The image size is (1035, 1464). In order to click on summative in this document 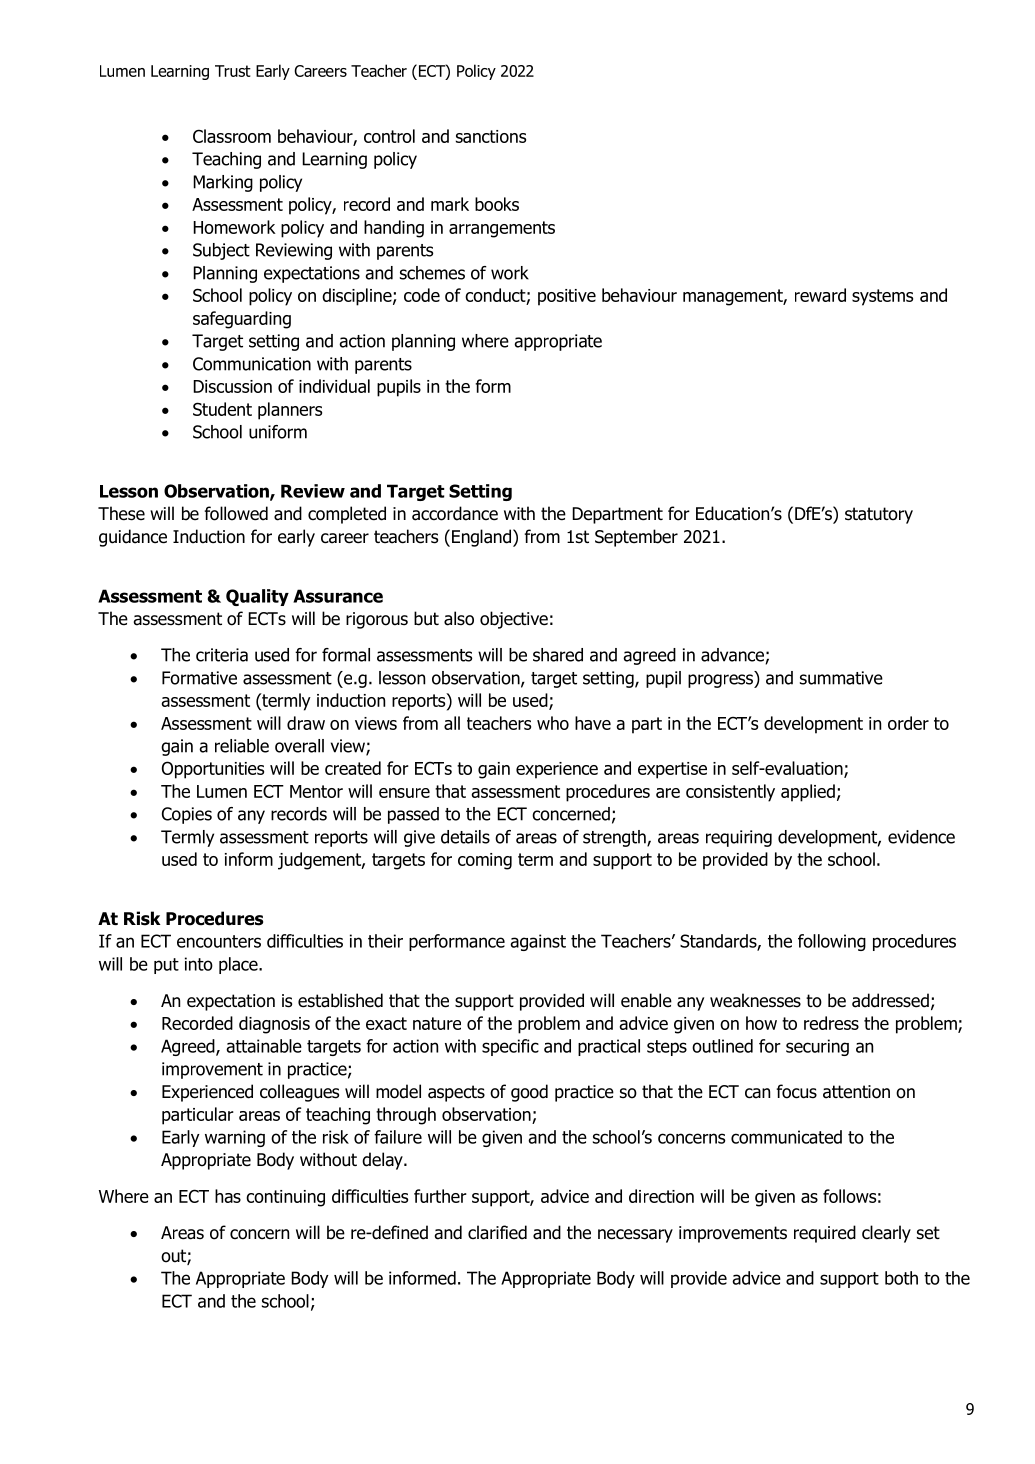, I will do `click(841, 678)`.
